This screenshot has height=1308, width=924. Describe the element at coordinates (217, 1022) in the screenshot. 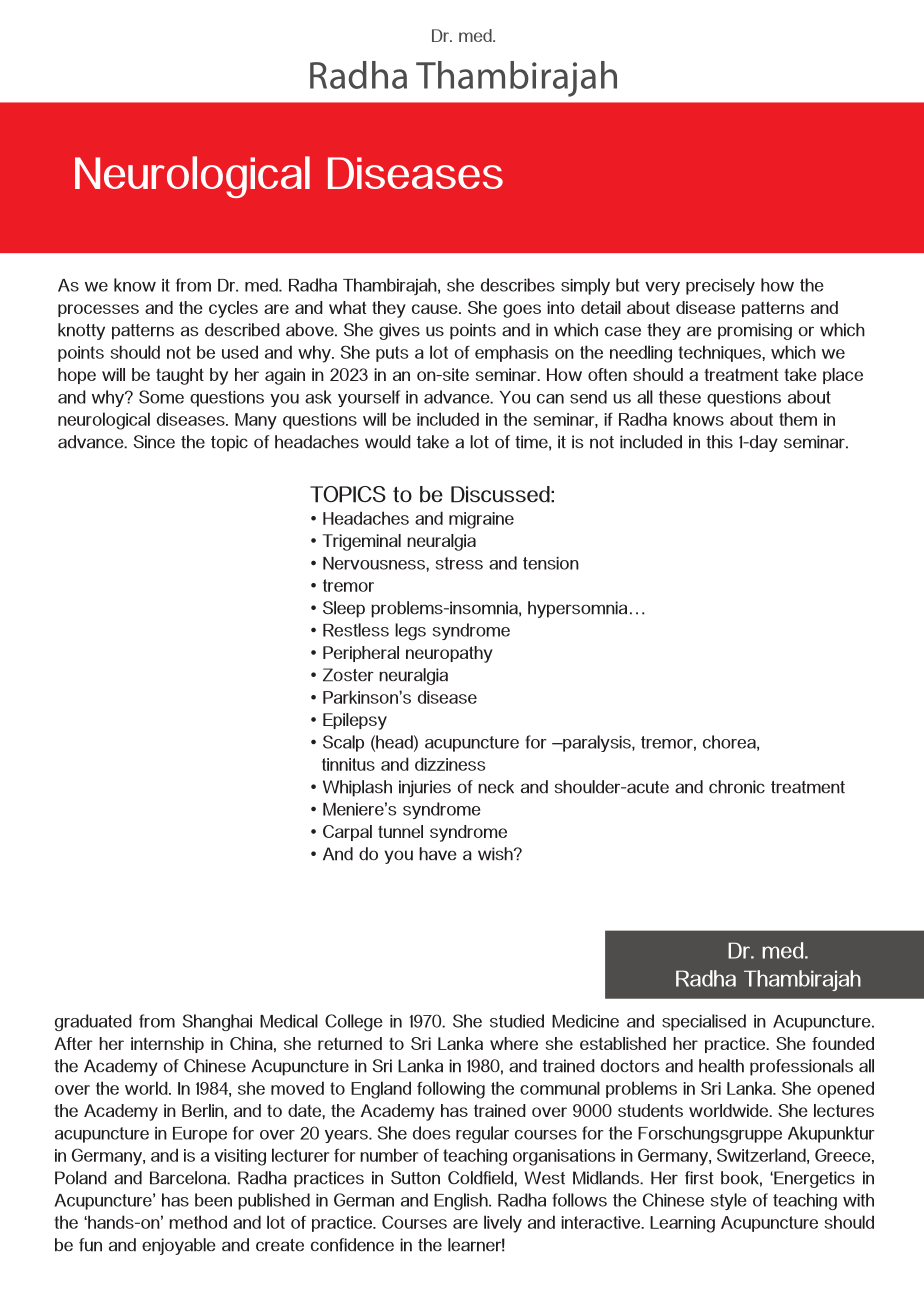

I see `Shanghai` at that location.
